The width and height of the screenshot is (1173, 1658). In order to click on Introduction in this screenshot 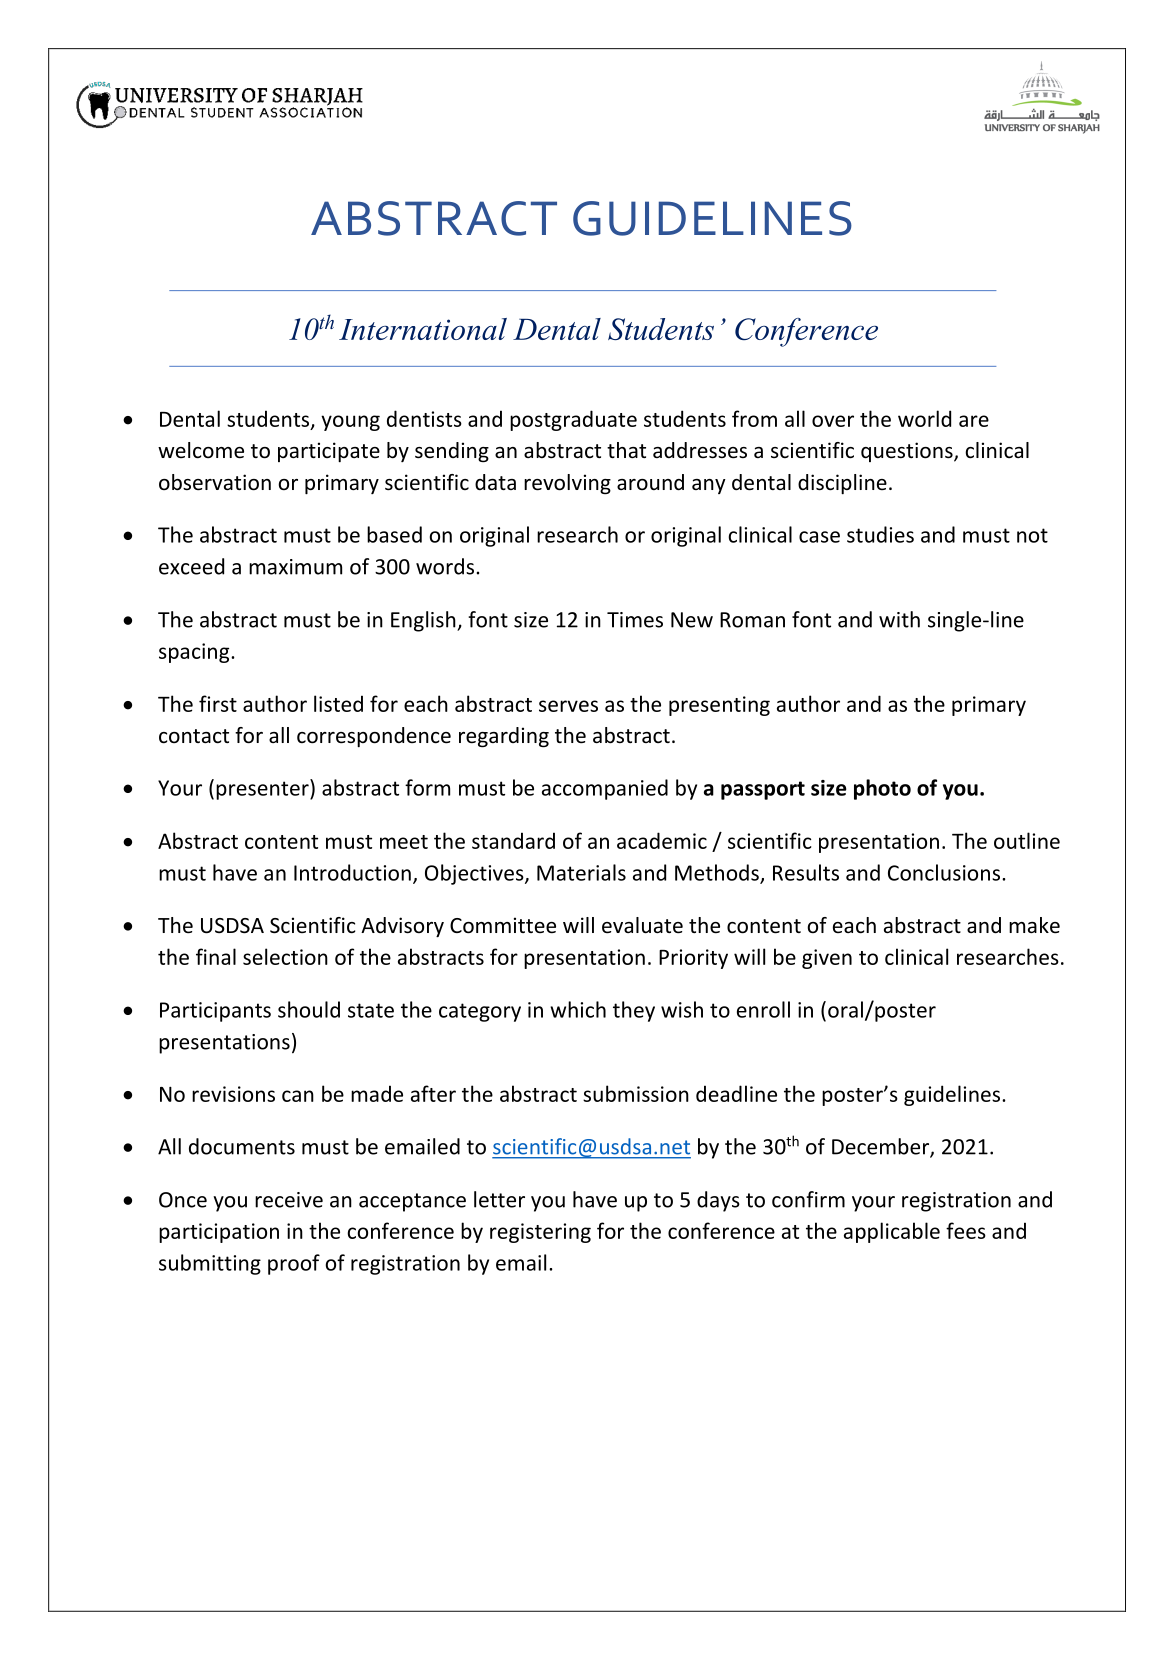, I will do `click(352, 872)`.
